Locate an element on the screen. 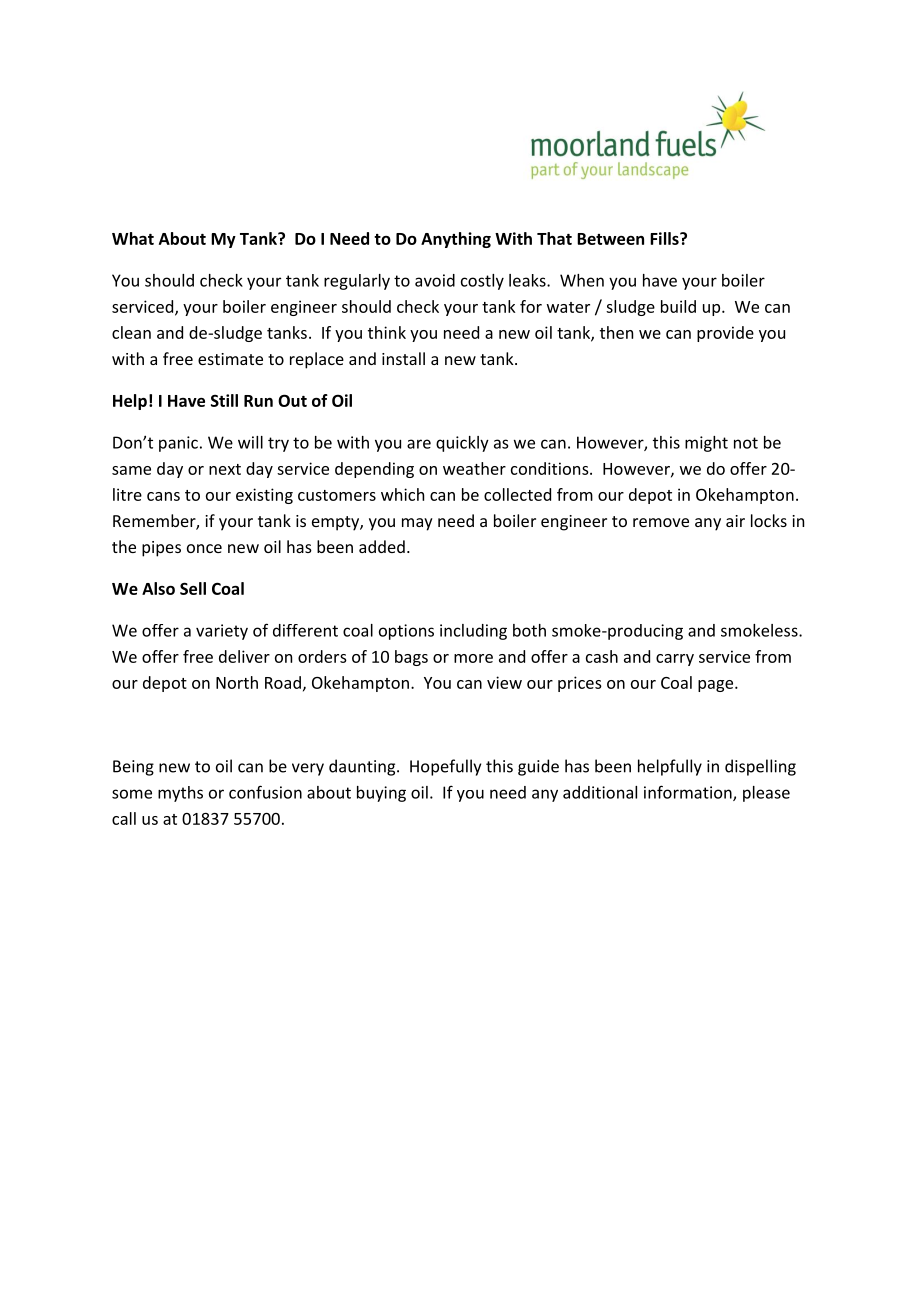 This screenshot has height=1308, width=924. What is located at coordinates (133, 238).
